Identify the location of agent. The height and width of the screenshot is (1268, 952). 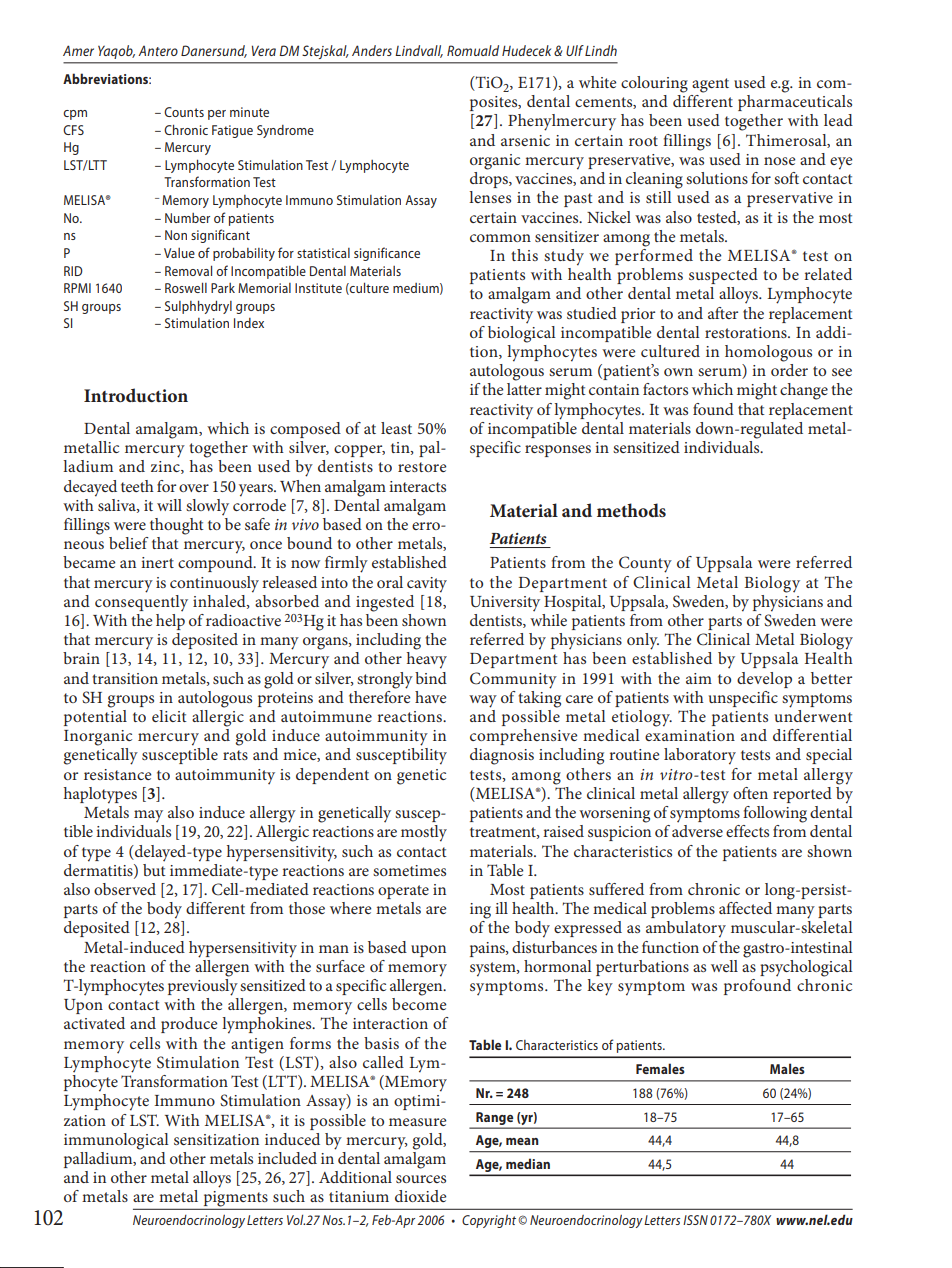
(710, 85).
